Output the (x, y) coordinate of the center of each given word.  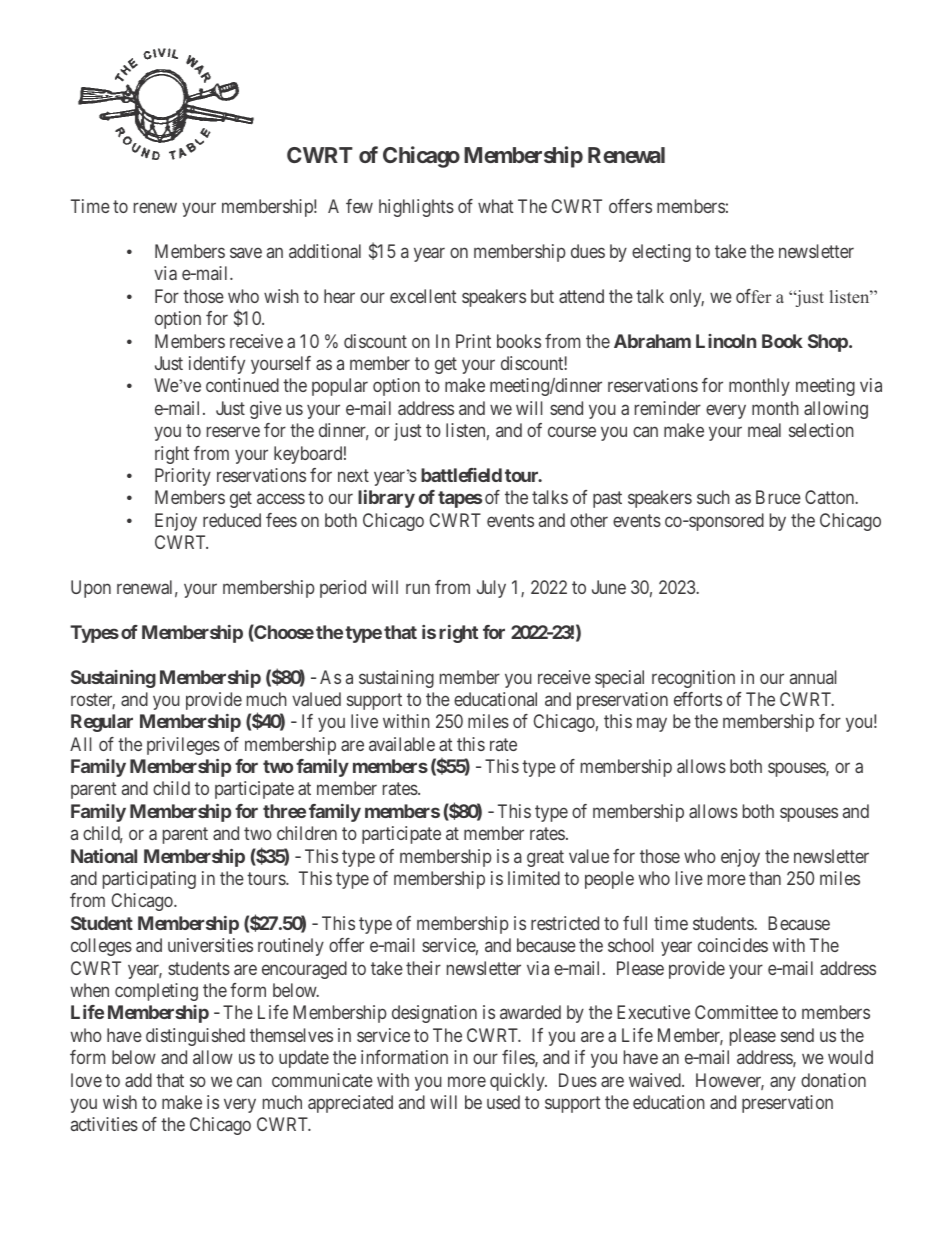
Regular (102, 723)
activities (104, 1124)
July (491, 589)
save (246, 252)
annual (813, 677)
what (495, 206)
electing (661, 253)
